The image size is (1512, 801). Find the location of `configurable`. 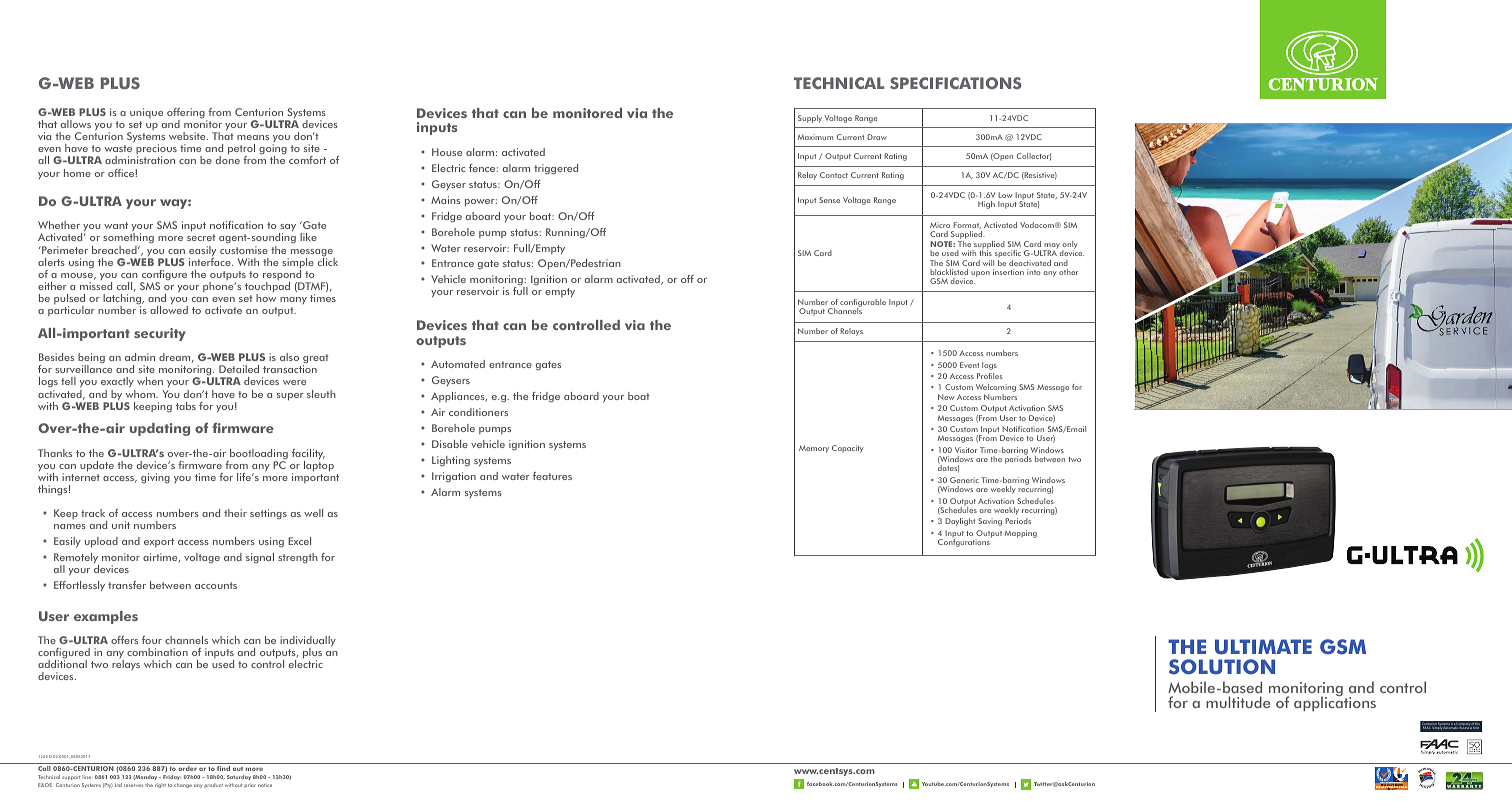

configurable is located at coordinates (863, 304).
